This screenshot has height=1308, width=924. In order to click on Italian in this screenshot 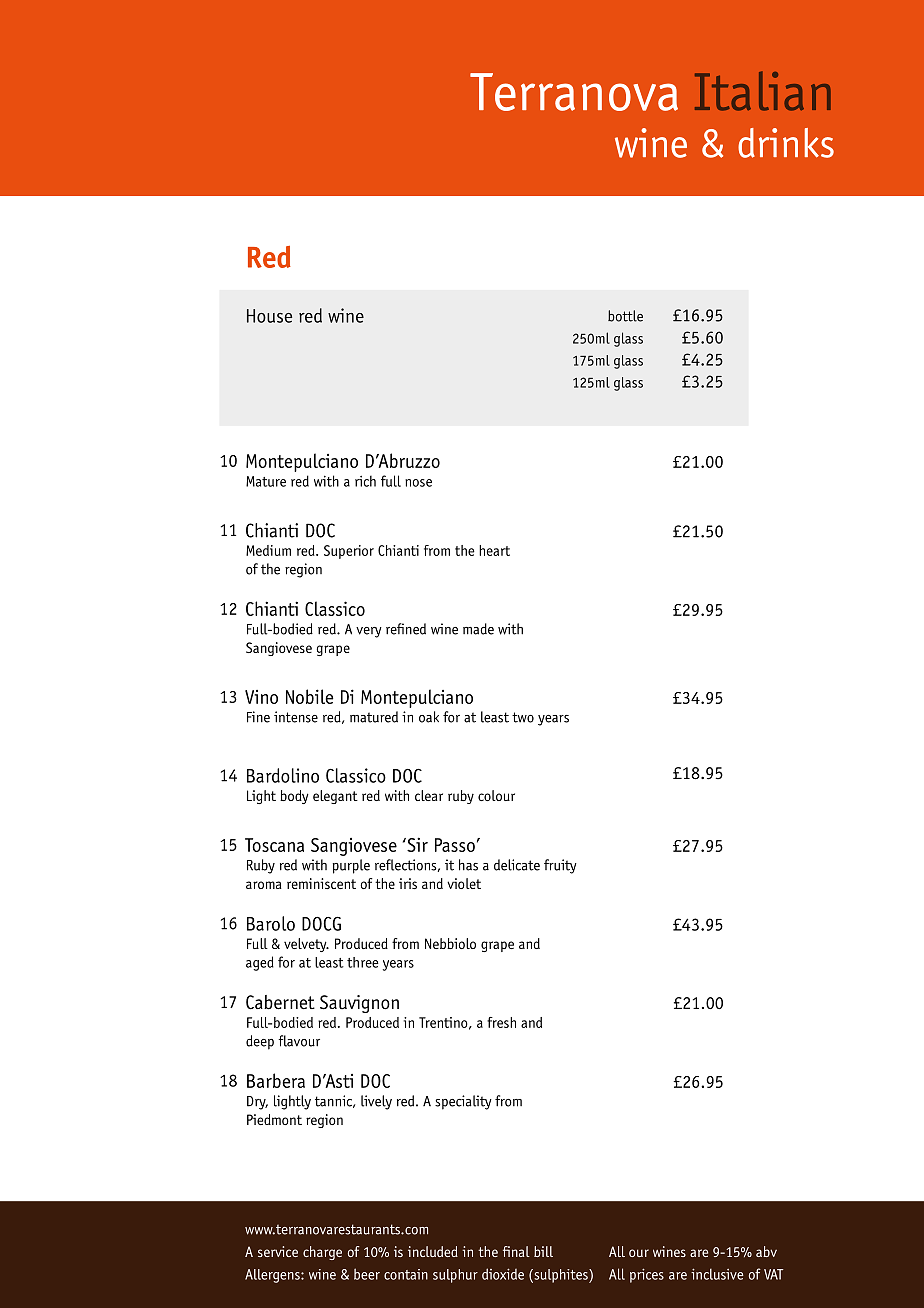, I will do `click(763, 91)`.
